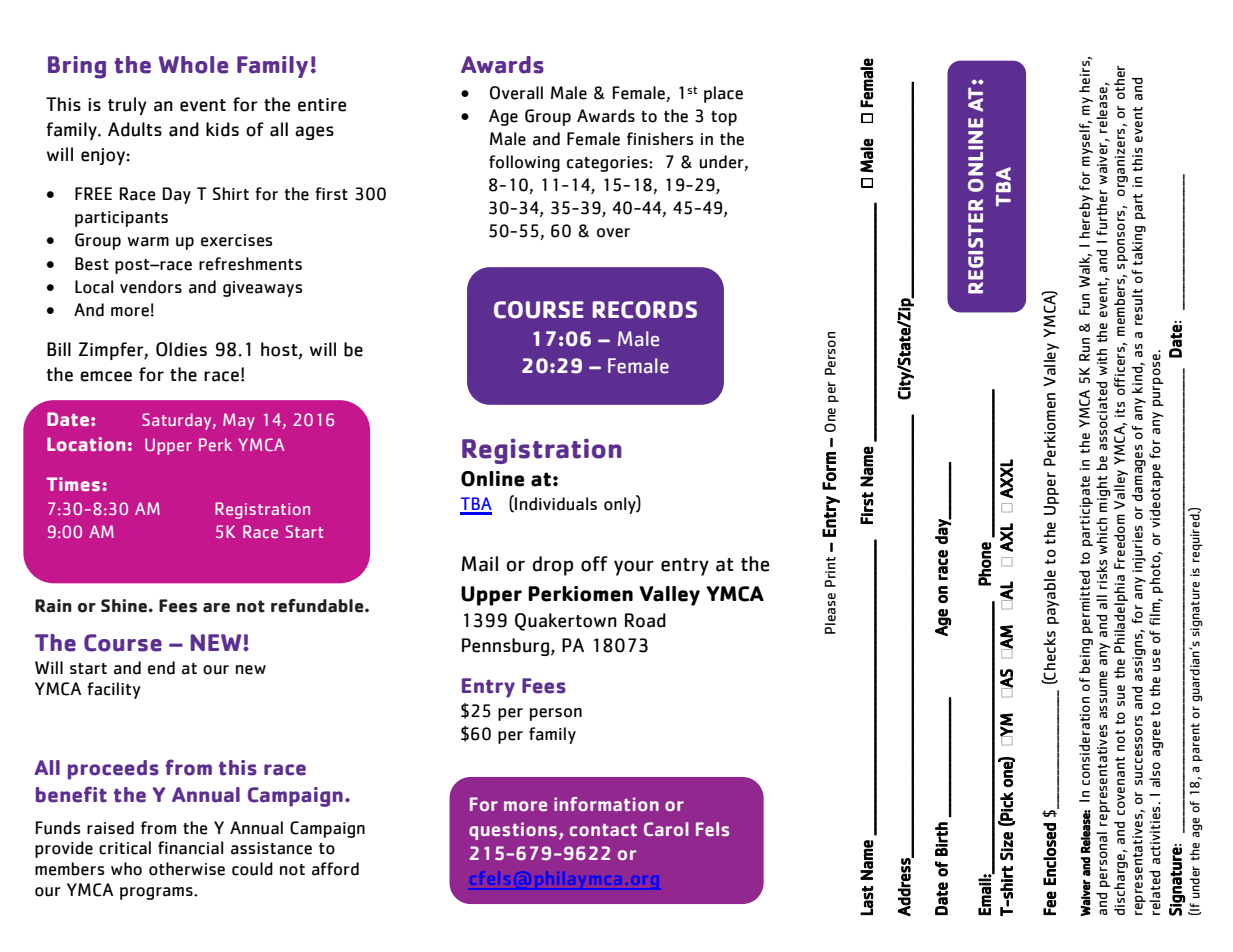  What do you see at coordinates (723, 94) in the screenshot?
I see `place` at bounding box center [723, 94].
